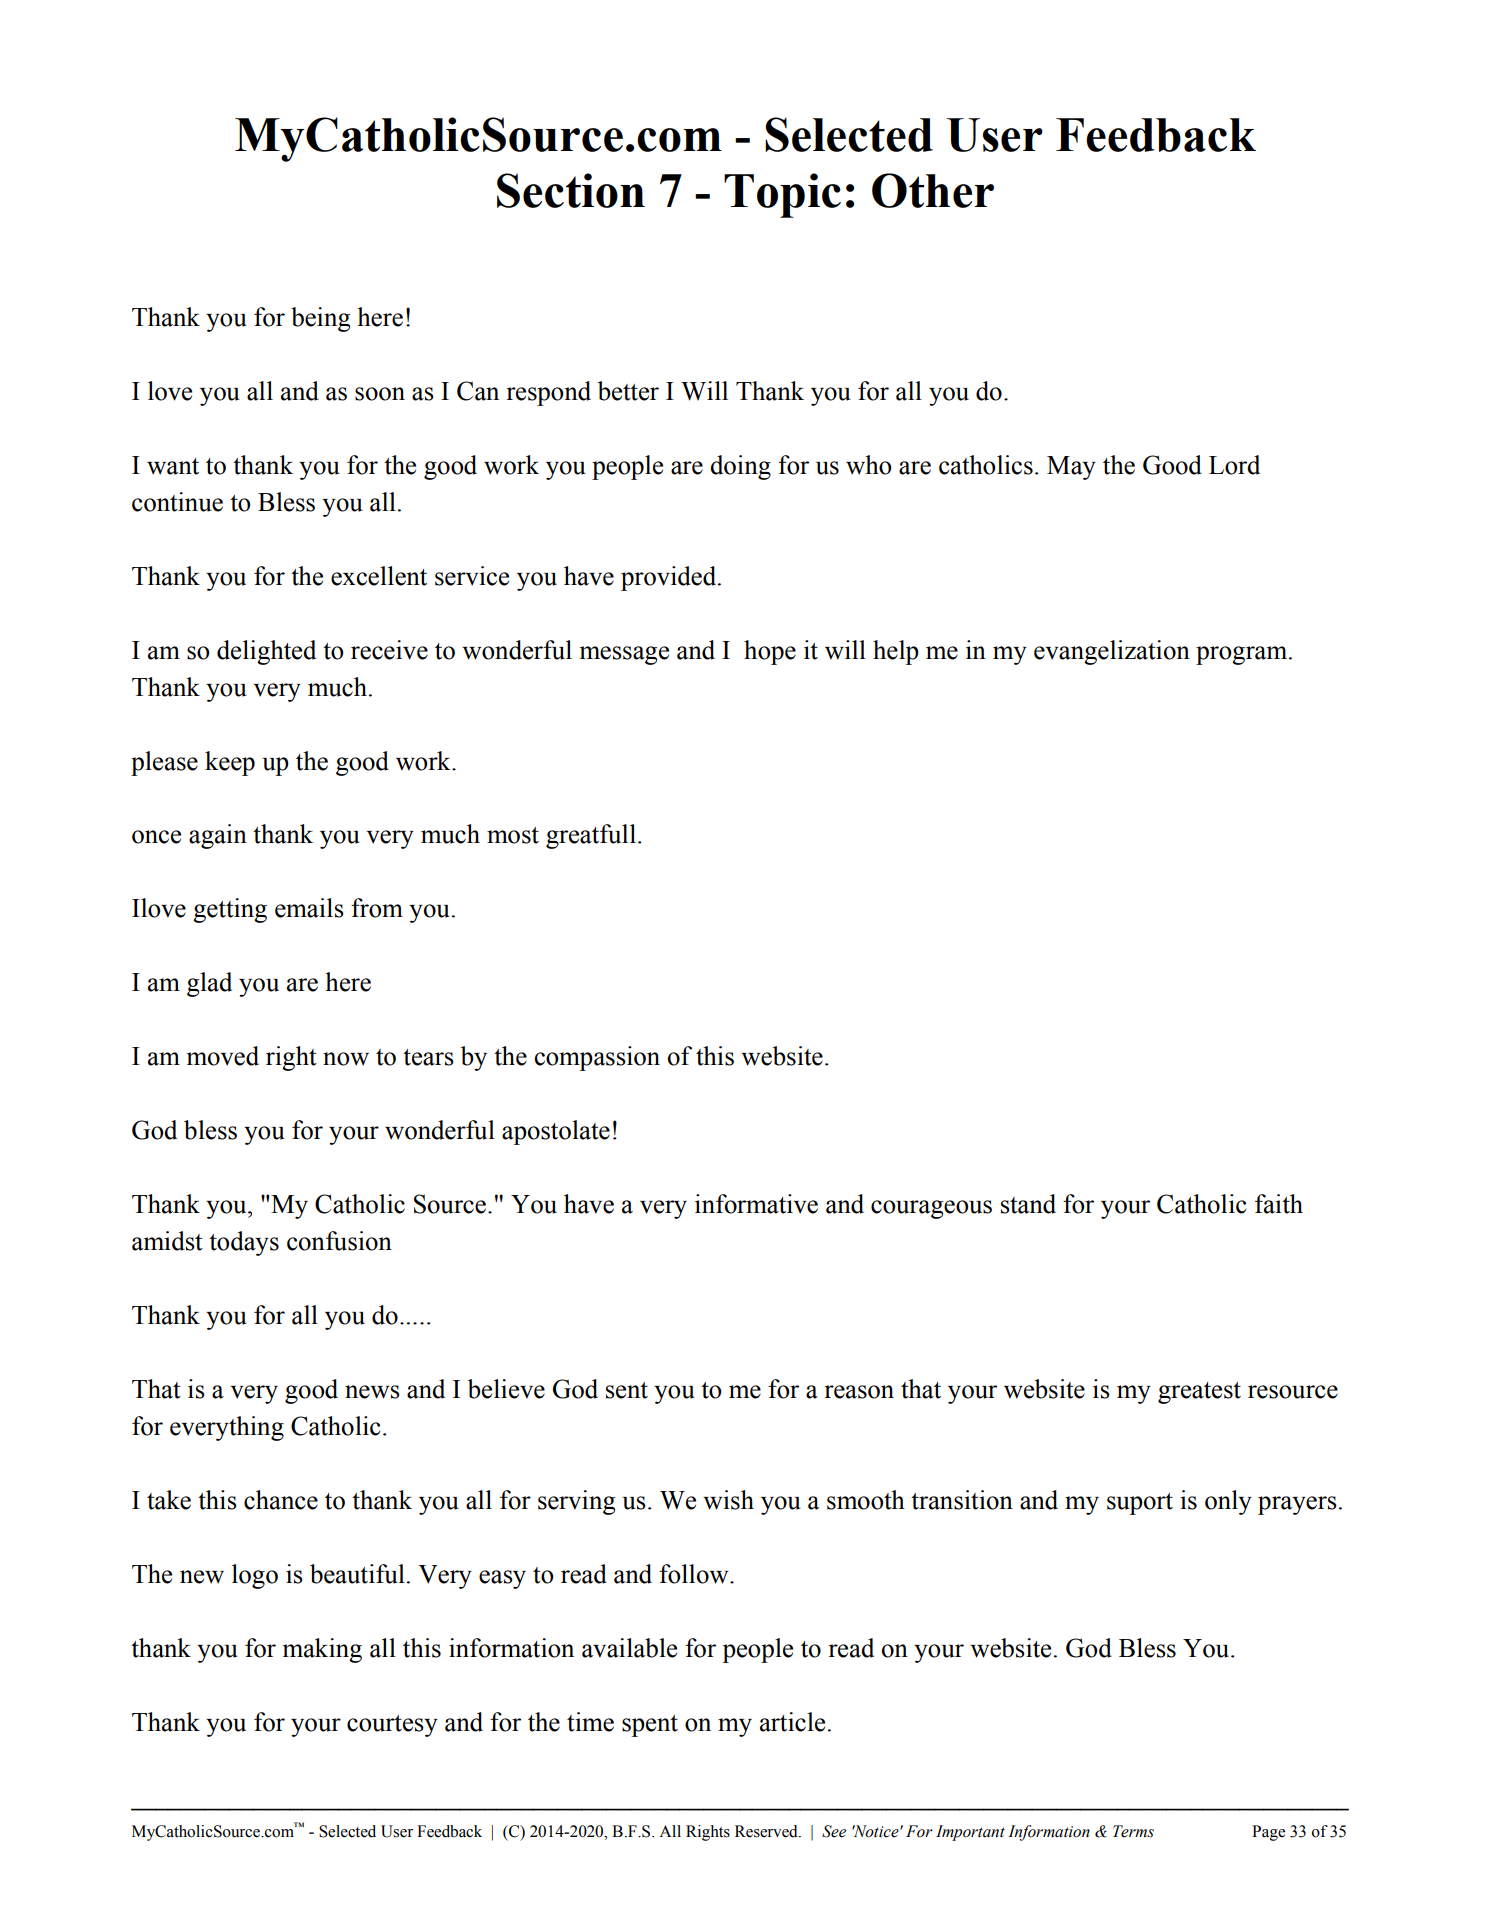 The image size is (1490, 1929). What do you see at coordinates (513, 835) in the screenshot?
I see `most` at bounding box center [513, 835].
